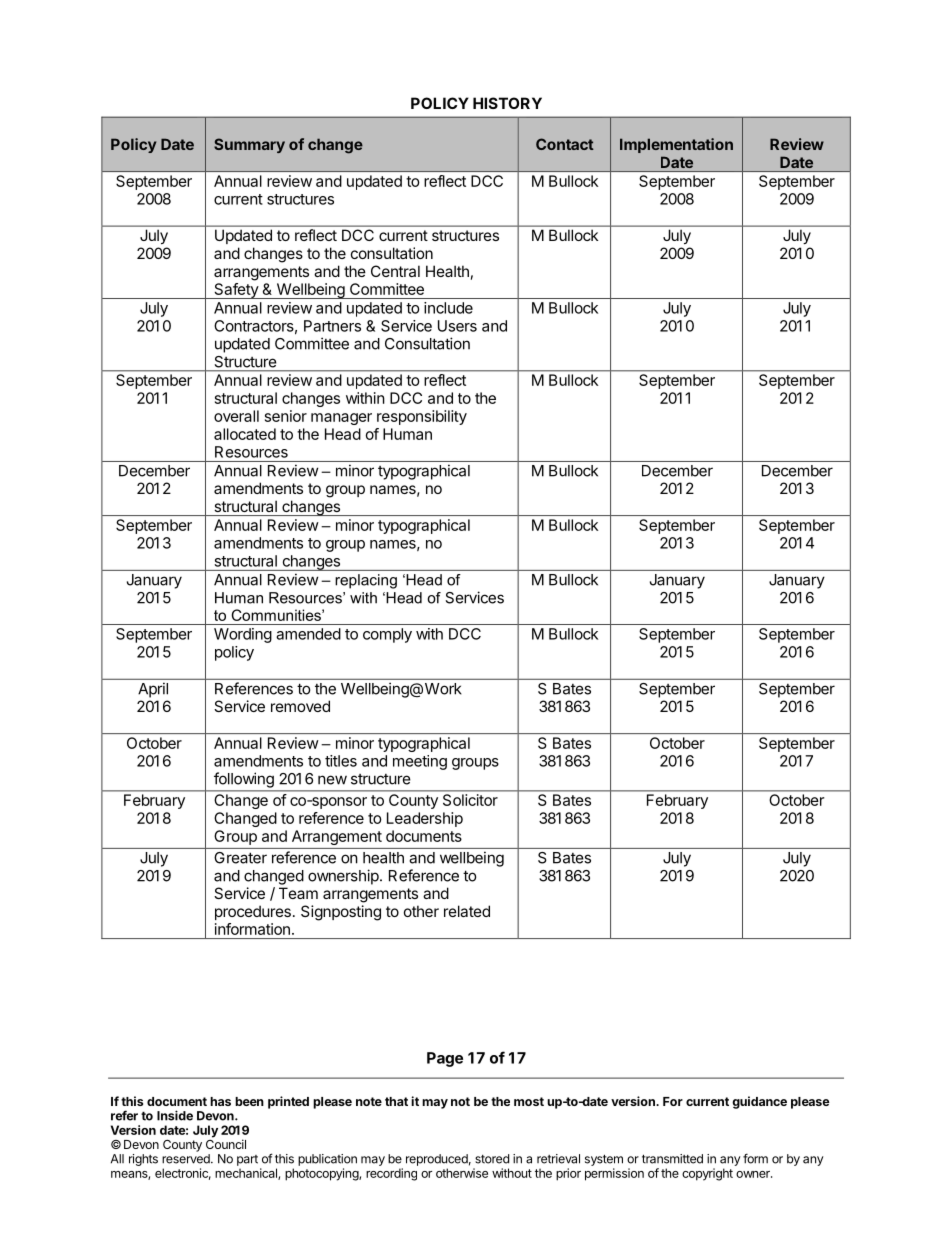 The image size is (952, 1233). I want to click on HISTORY, so click(507, 103).
